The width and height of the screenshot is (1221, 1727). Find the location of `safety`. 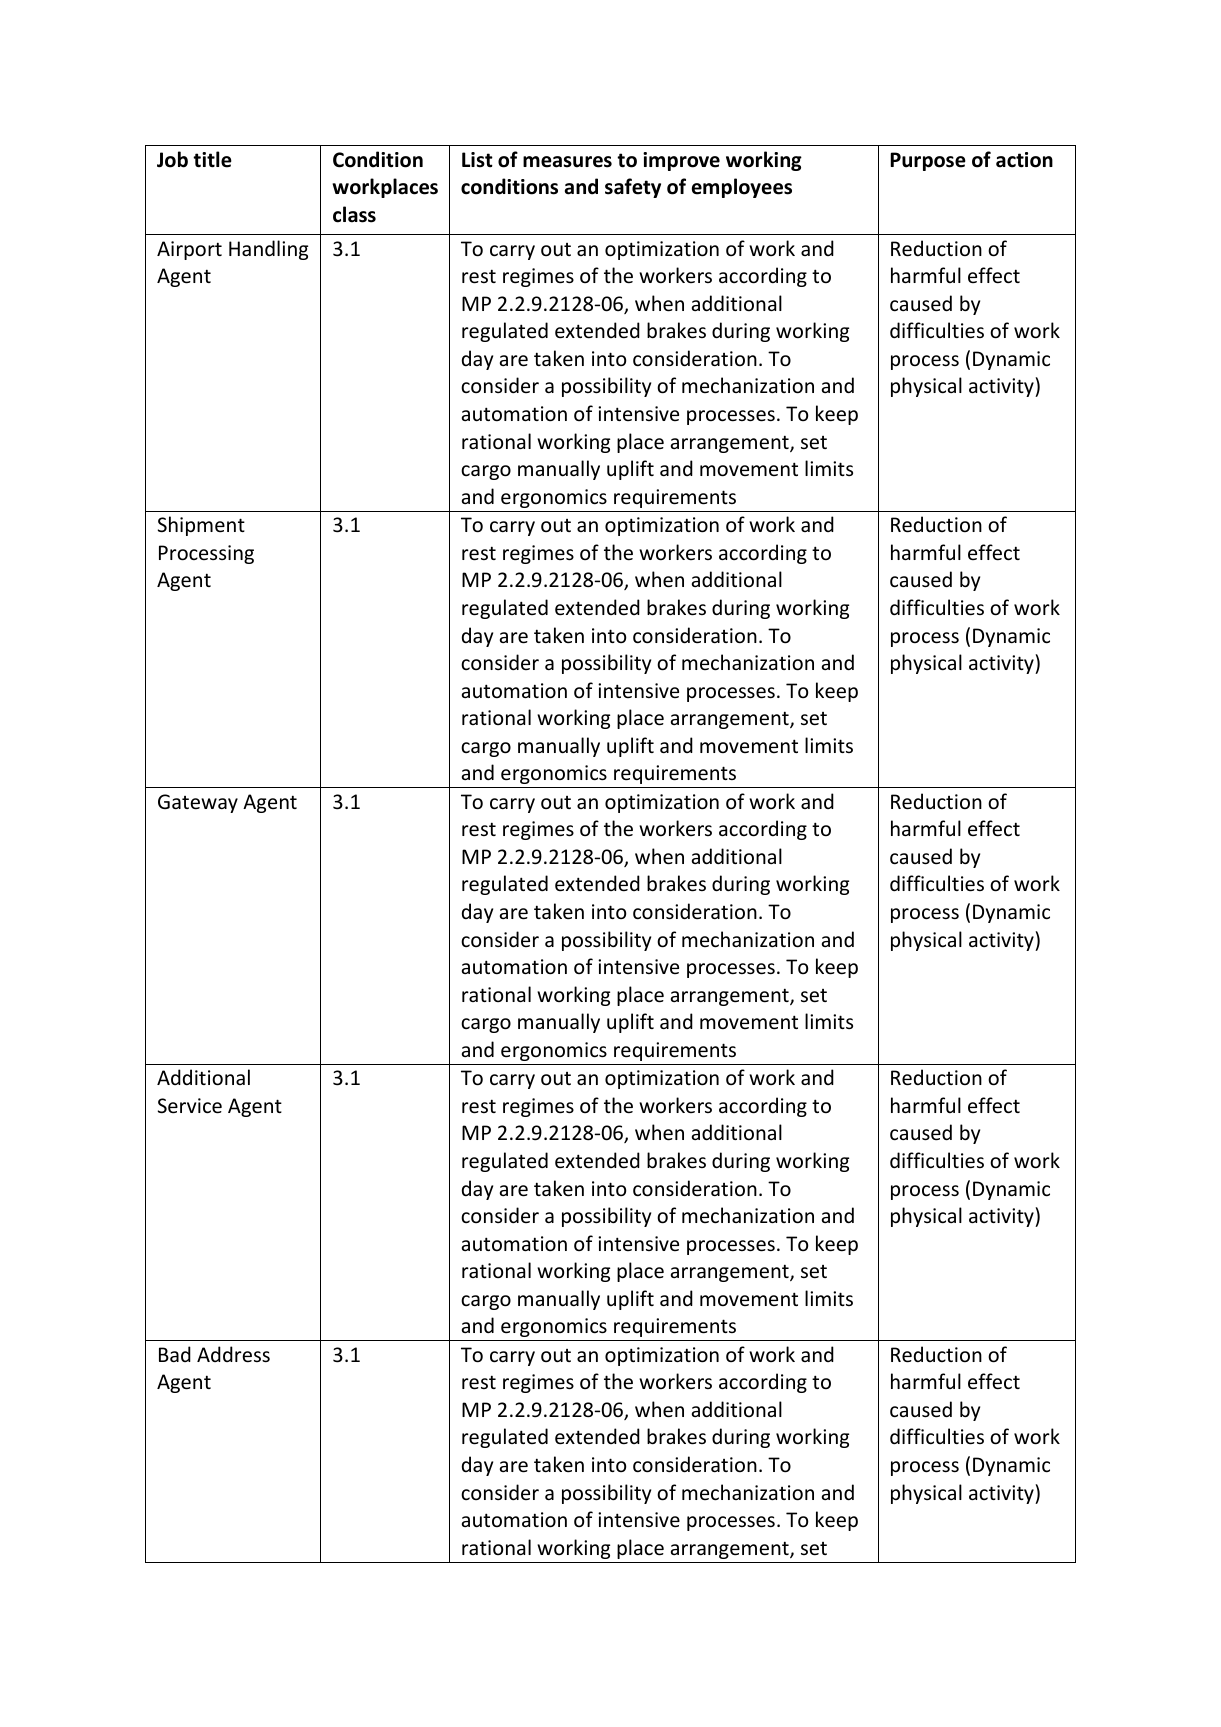

safety is located at coordinates (633, 188).
